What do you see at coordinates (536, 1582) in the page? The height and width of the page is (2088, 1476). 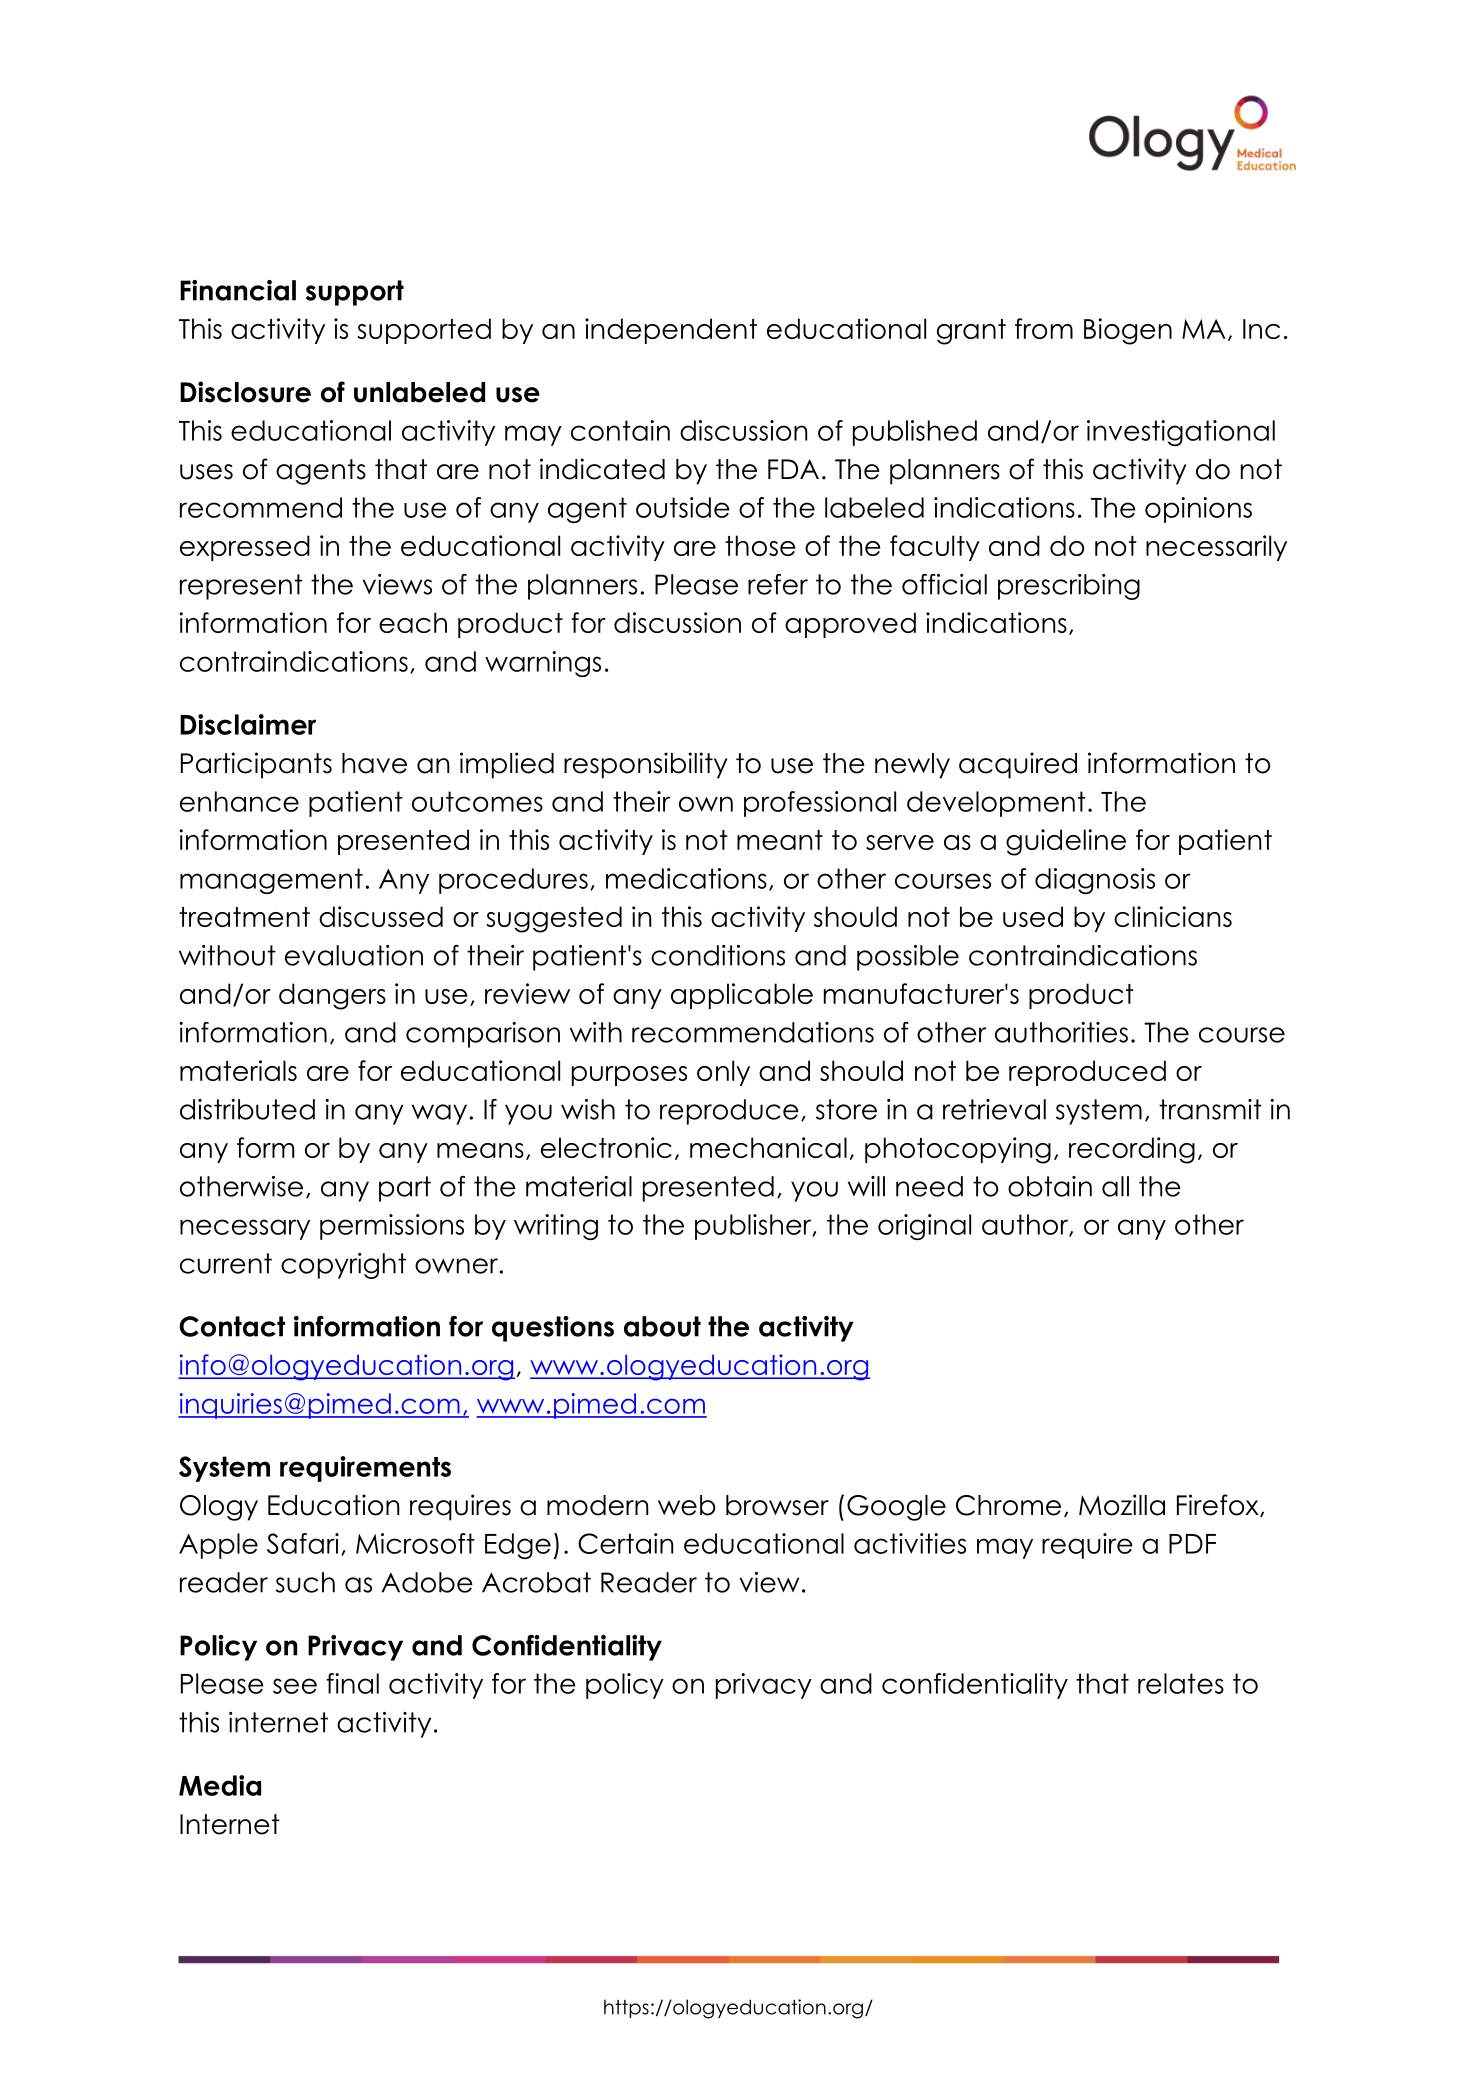 I see `Acrobat` at bounding box center [536, 1582].
